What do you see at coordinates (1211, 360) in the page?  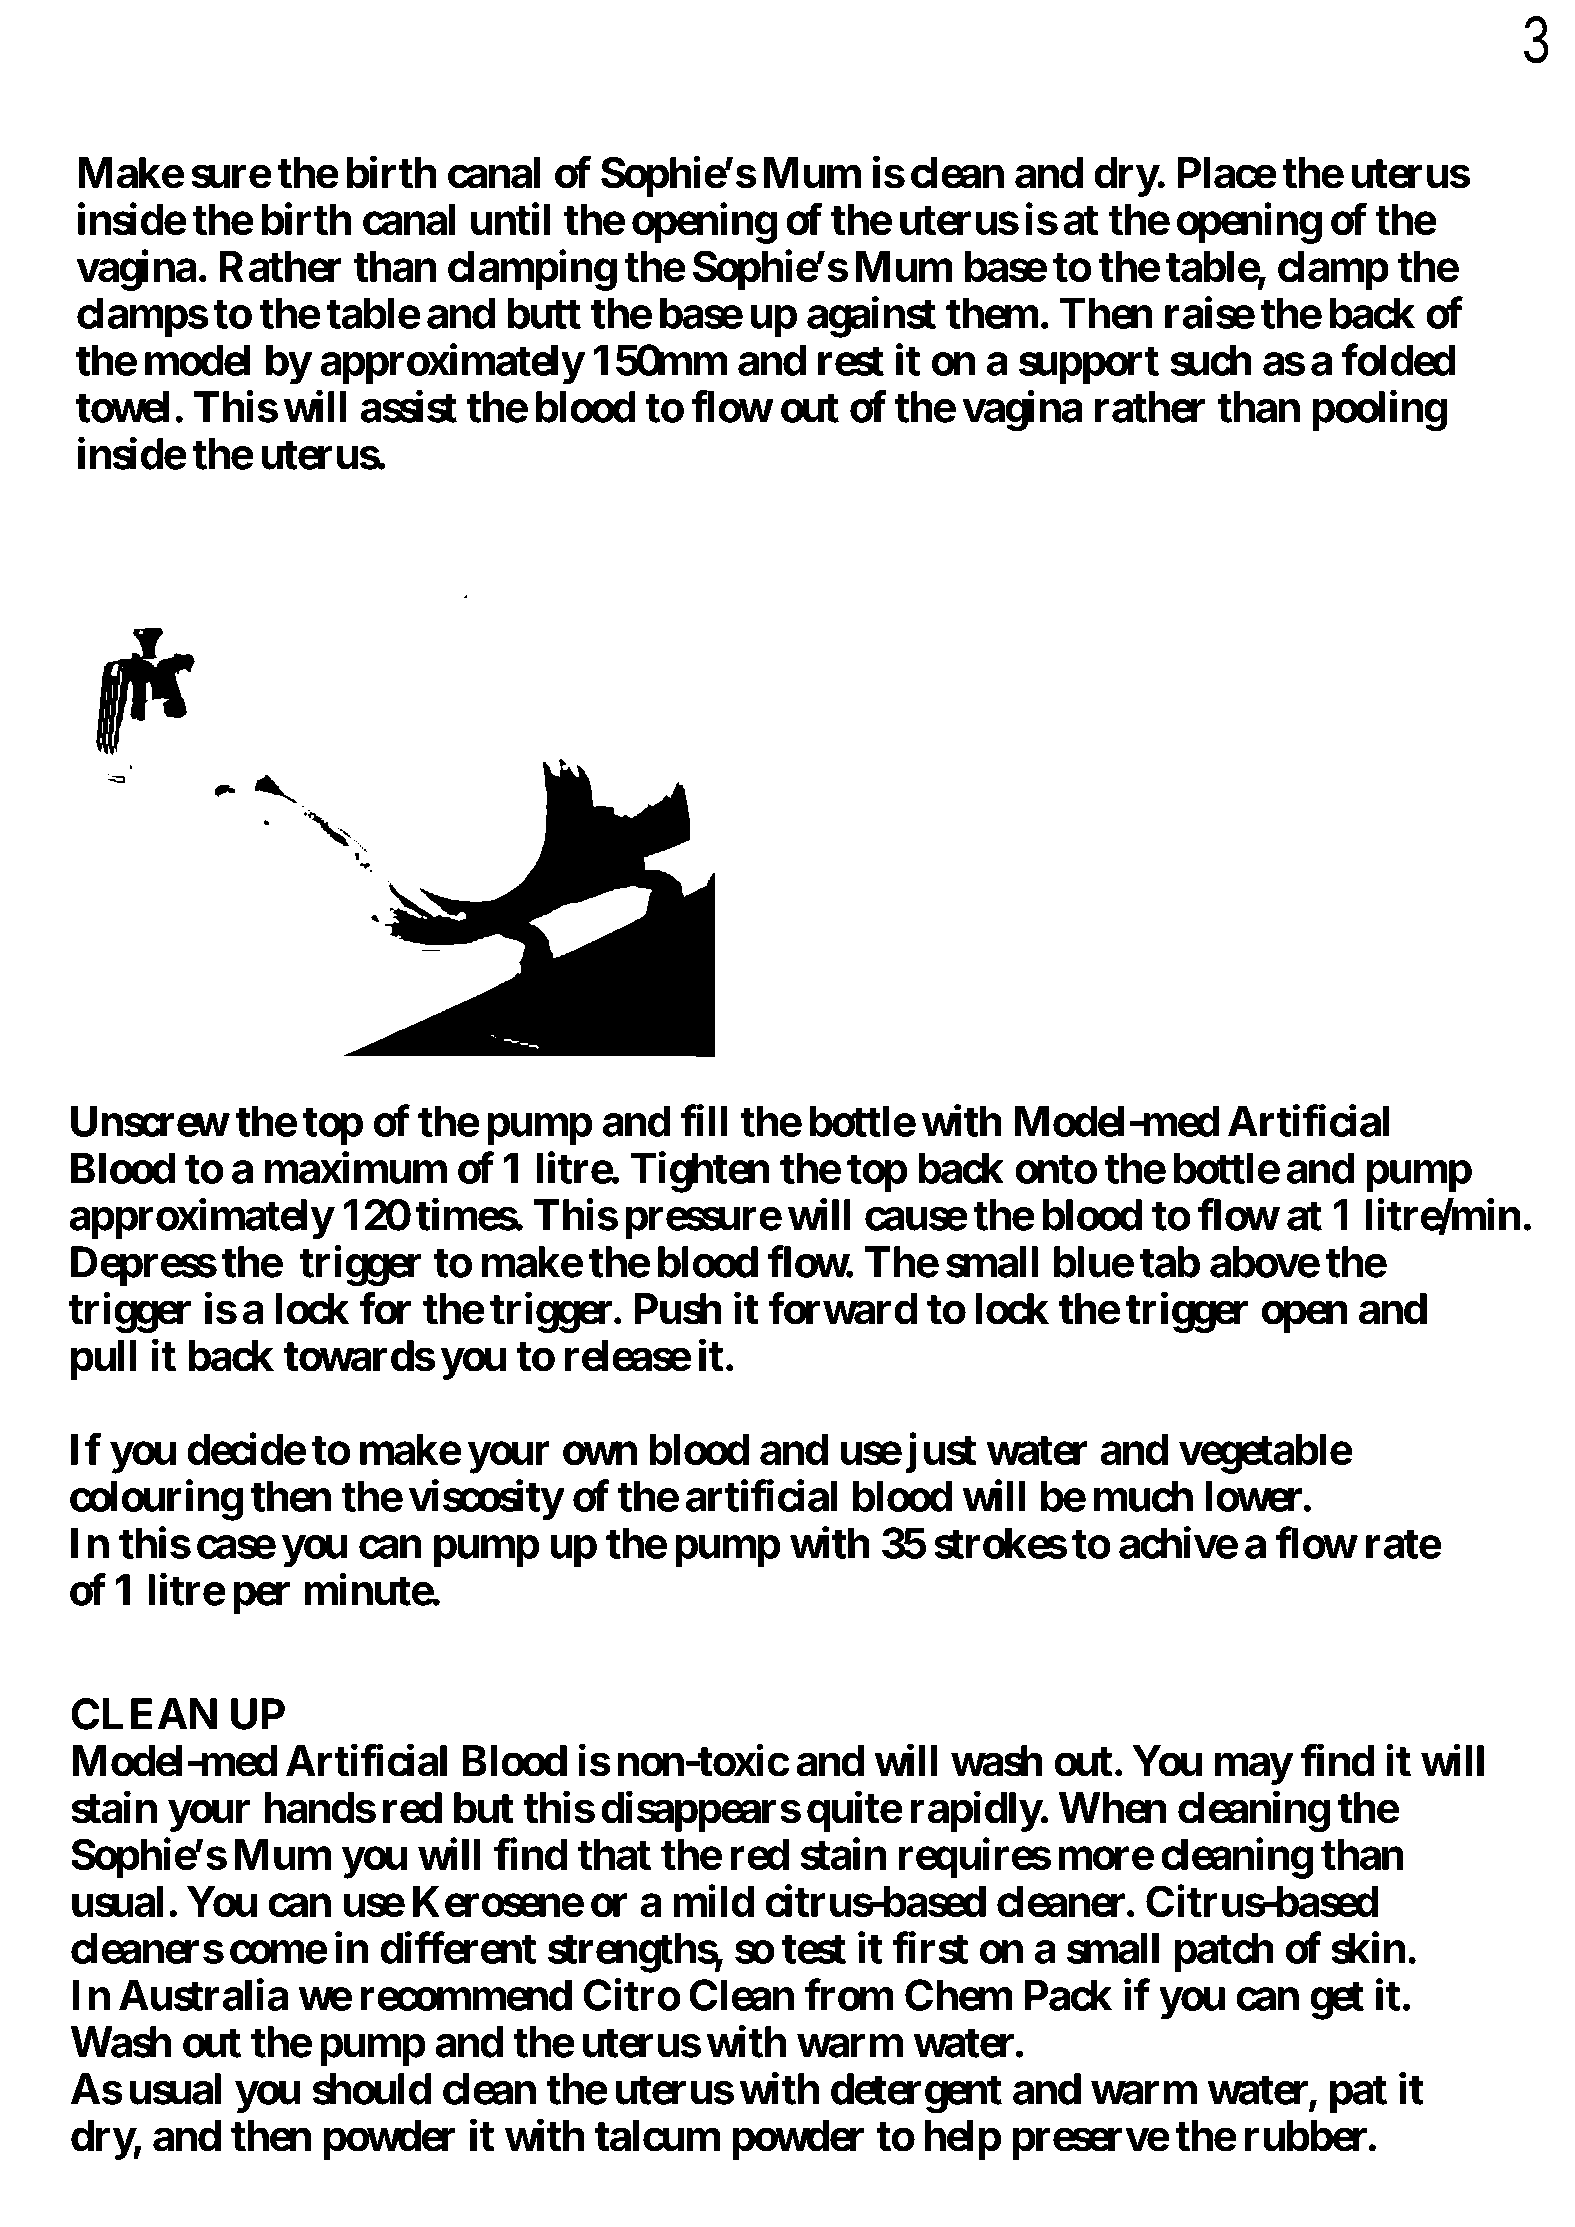 I see `such` at bounding box center [1211, 360].
